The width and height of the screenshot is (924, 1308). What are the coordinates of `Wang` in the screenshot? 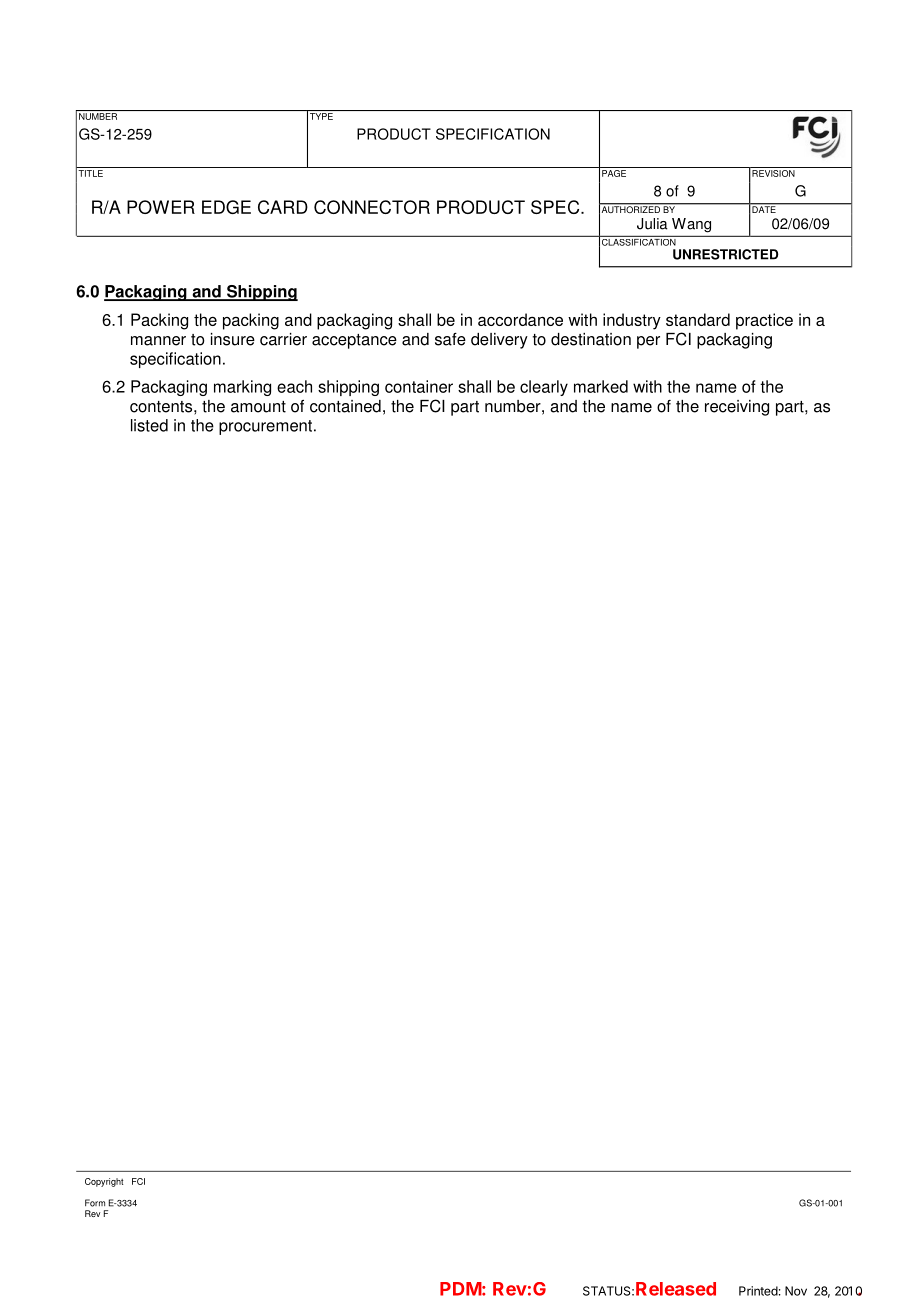 It's located at (691, 225).
